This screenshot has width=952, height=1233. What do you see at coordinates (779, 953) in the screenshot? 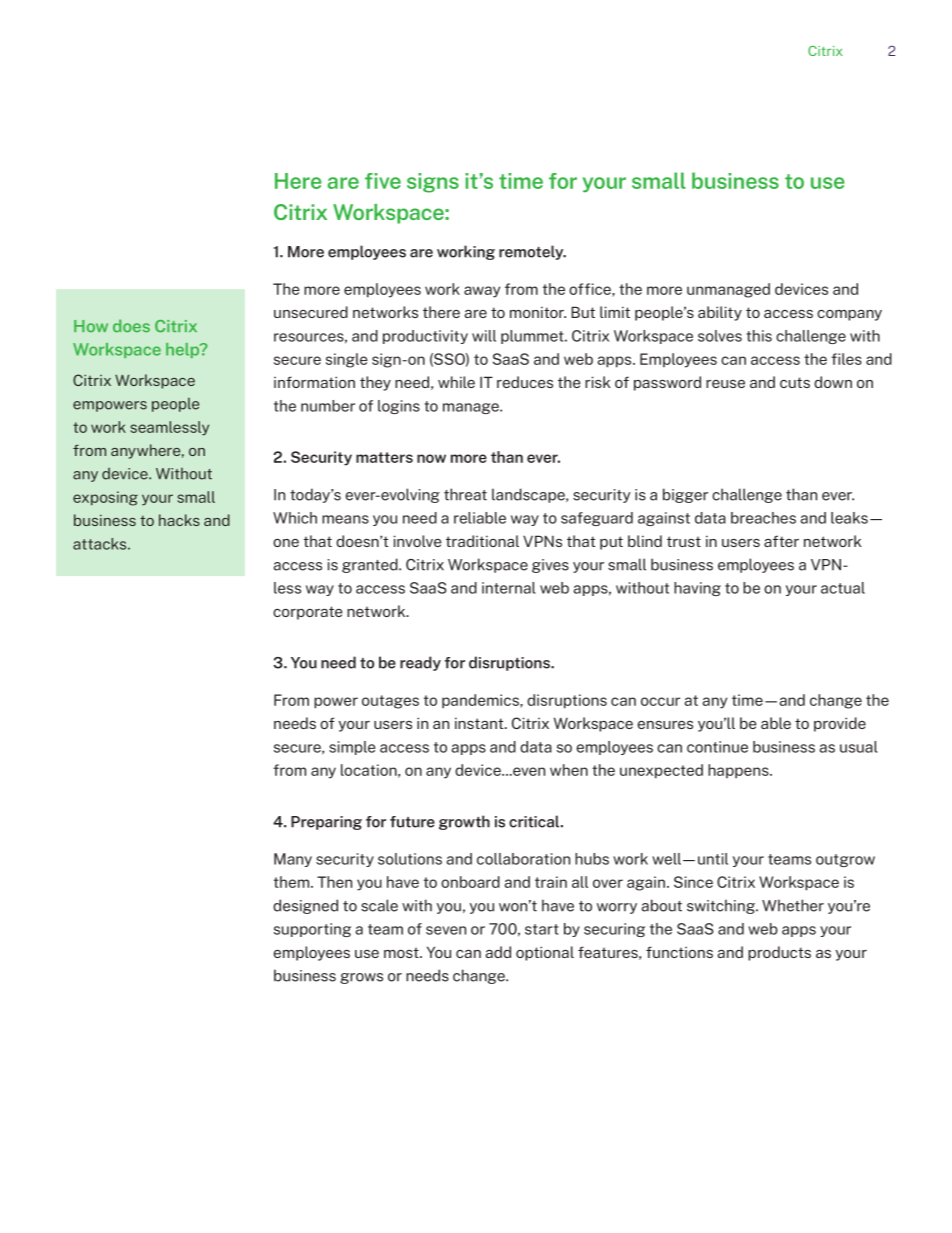
I see `products` at bounding box center [779, 953].
